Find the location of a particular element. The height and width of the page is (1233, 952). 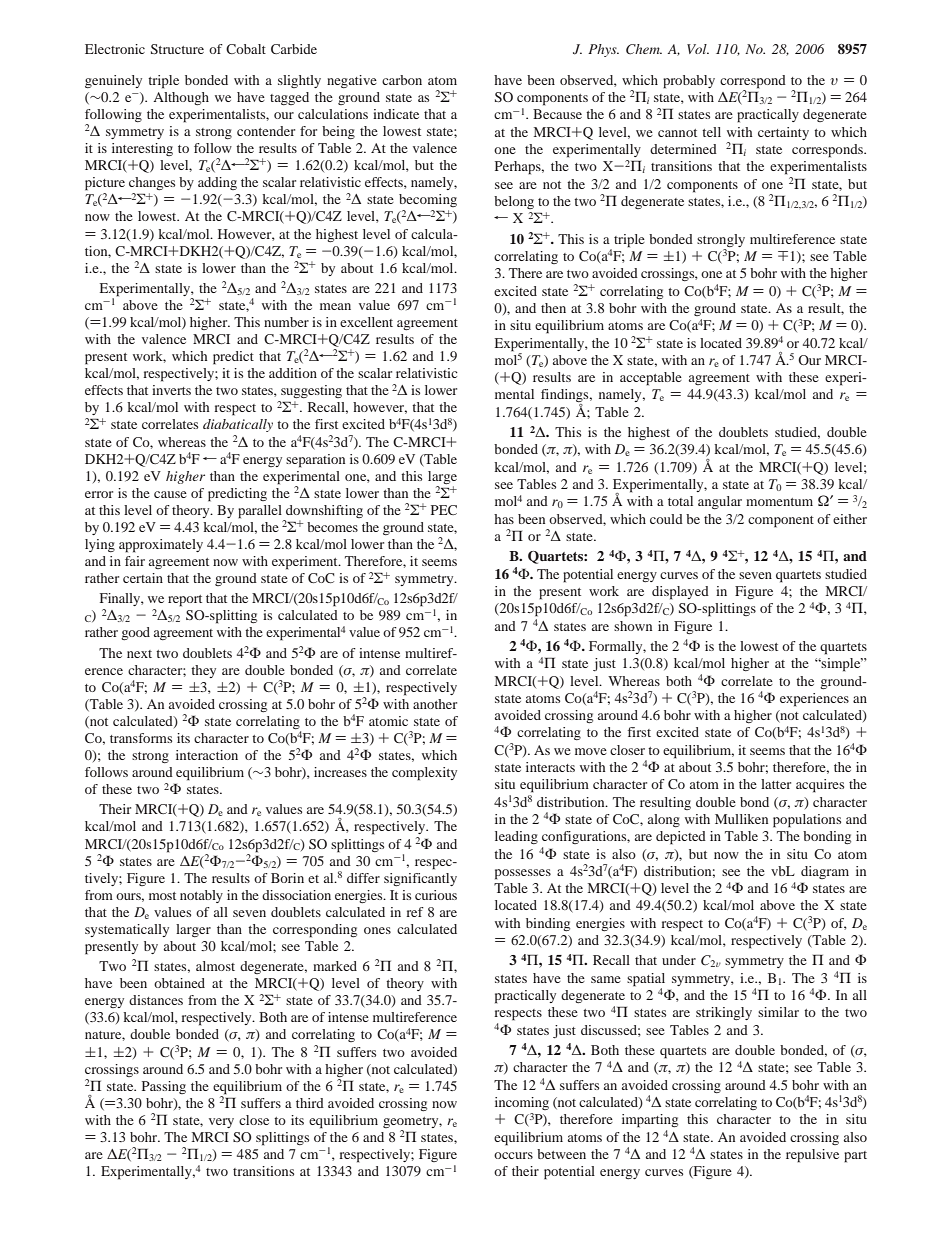

complexity is located at coordinates (424, 774).
